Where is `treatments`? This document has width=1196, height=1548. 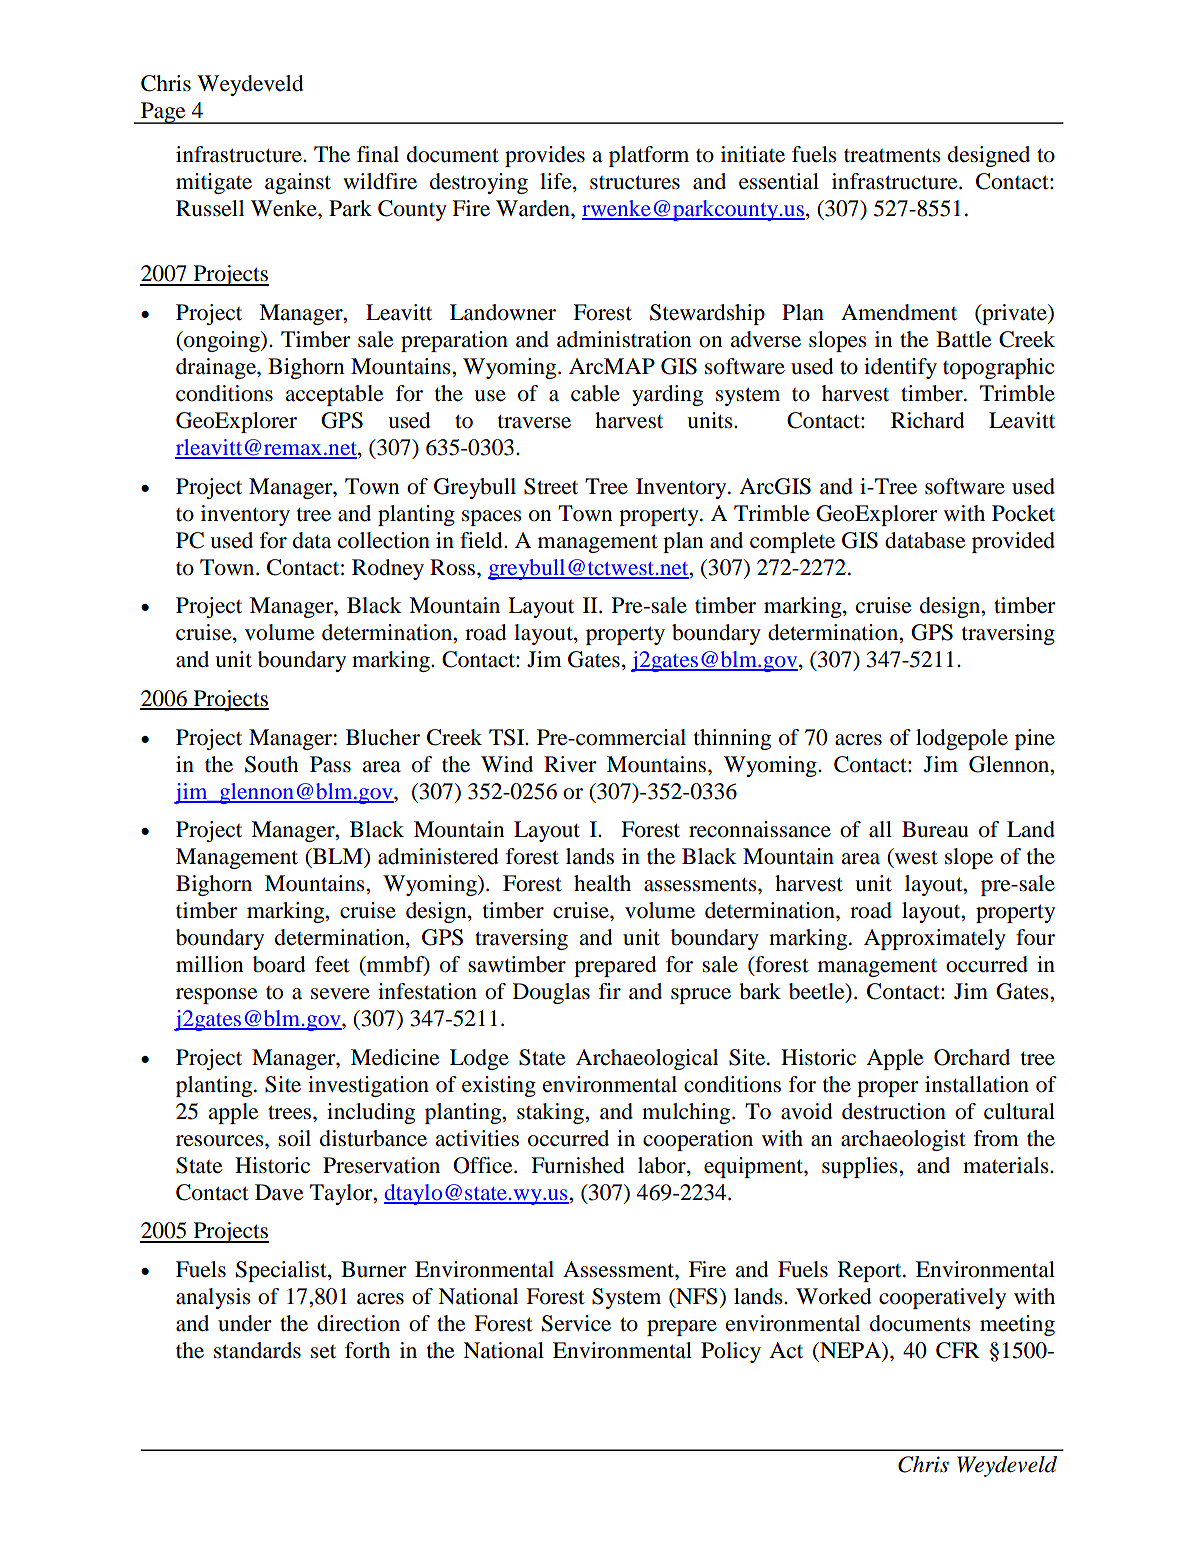 treatments is located at coordinates (892, 156).
